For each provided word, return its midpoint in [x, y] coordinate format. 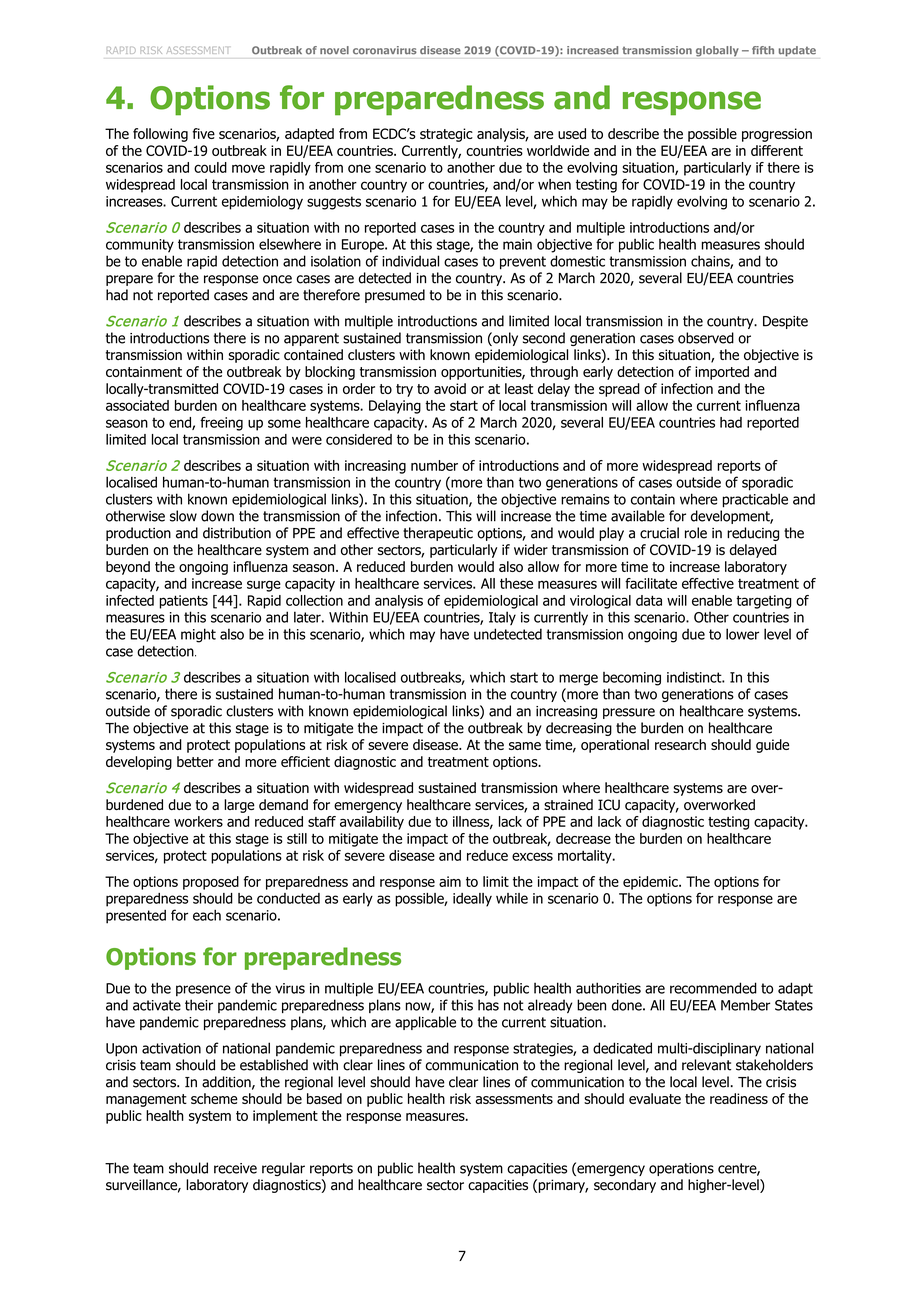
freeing [221, 424]
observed [706, 338]
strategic [446, 135]
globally [717, 51]
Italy [502, 618]
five [203, 133]
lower [742, 634]
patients [184, 602]
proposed [211, 883]
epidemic [651, 883]
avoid [450, 388]
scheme [214, 1098]
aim [450, 881]
